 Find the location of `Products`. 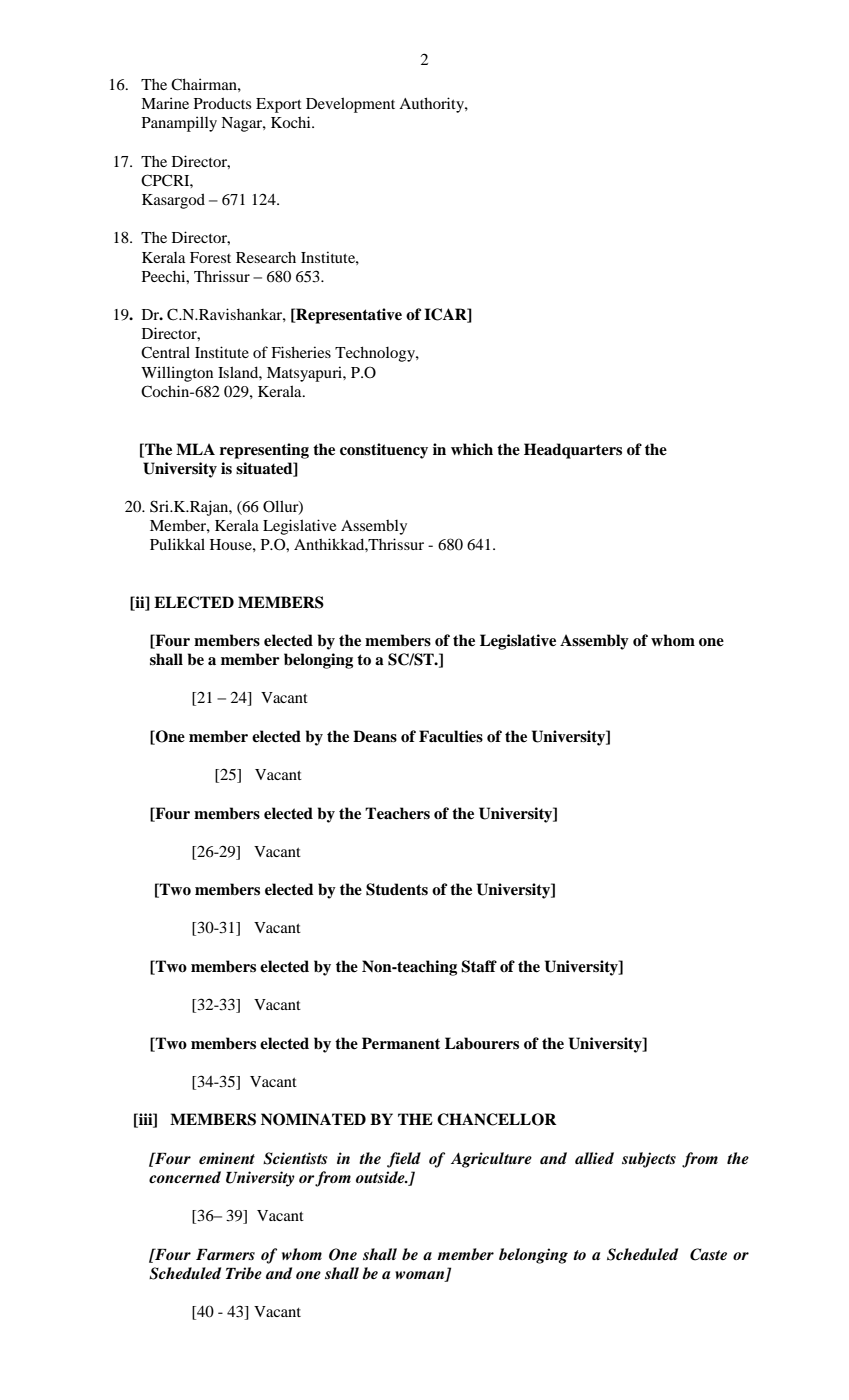

Products is located at coordinates (222, 103).
